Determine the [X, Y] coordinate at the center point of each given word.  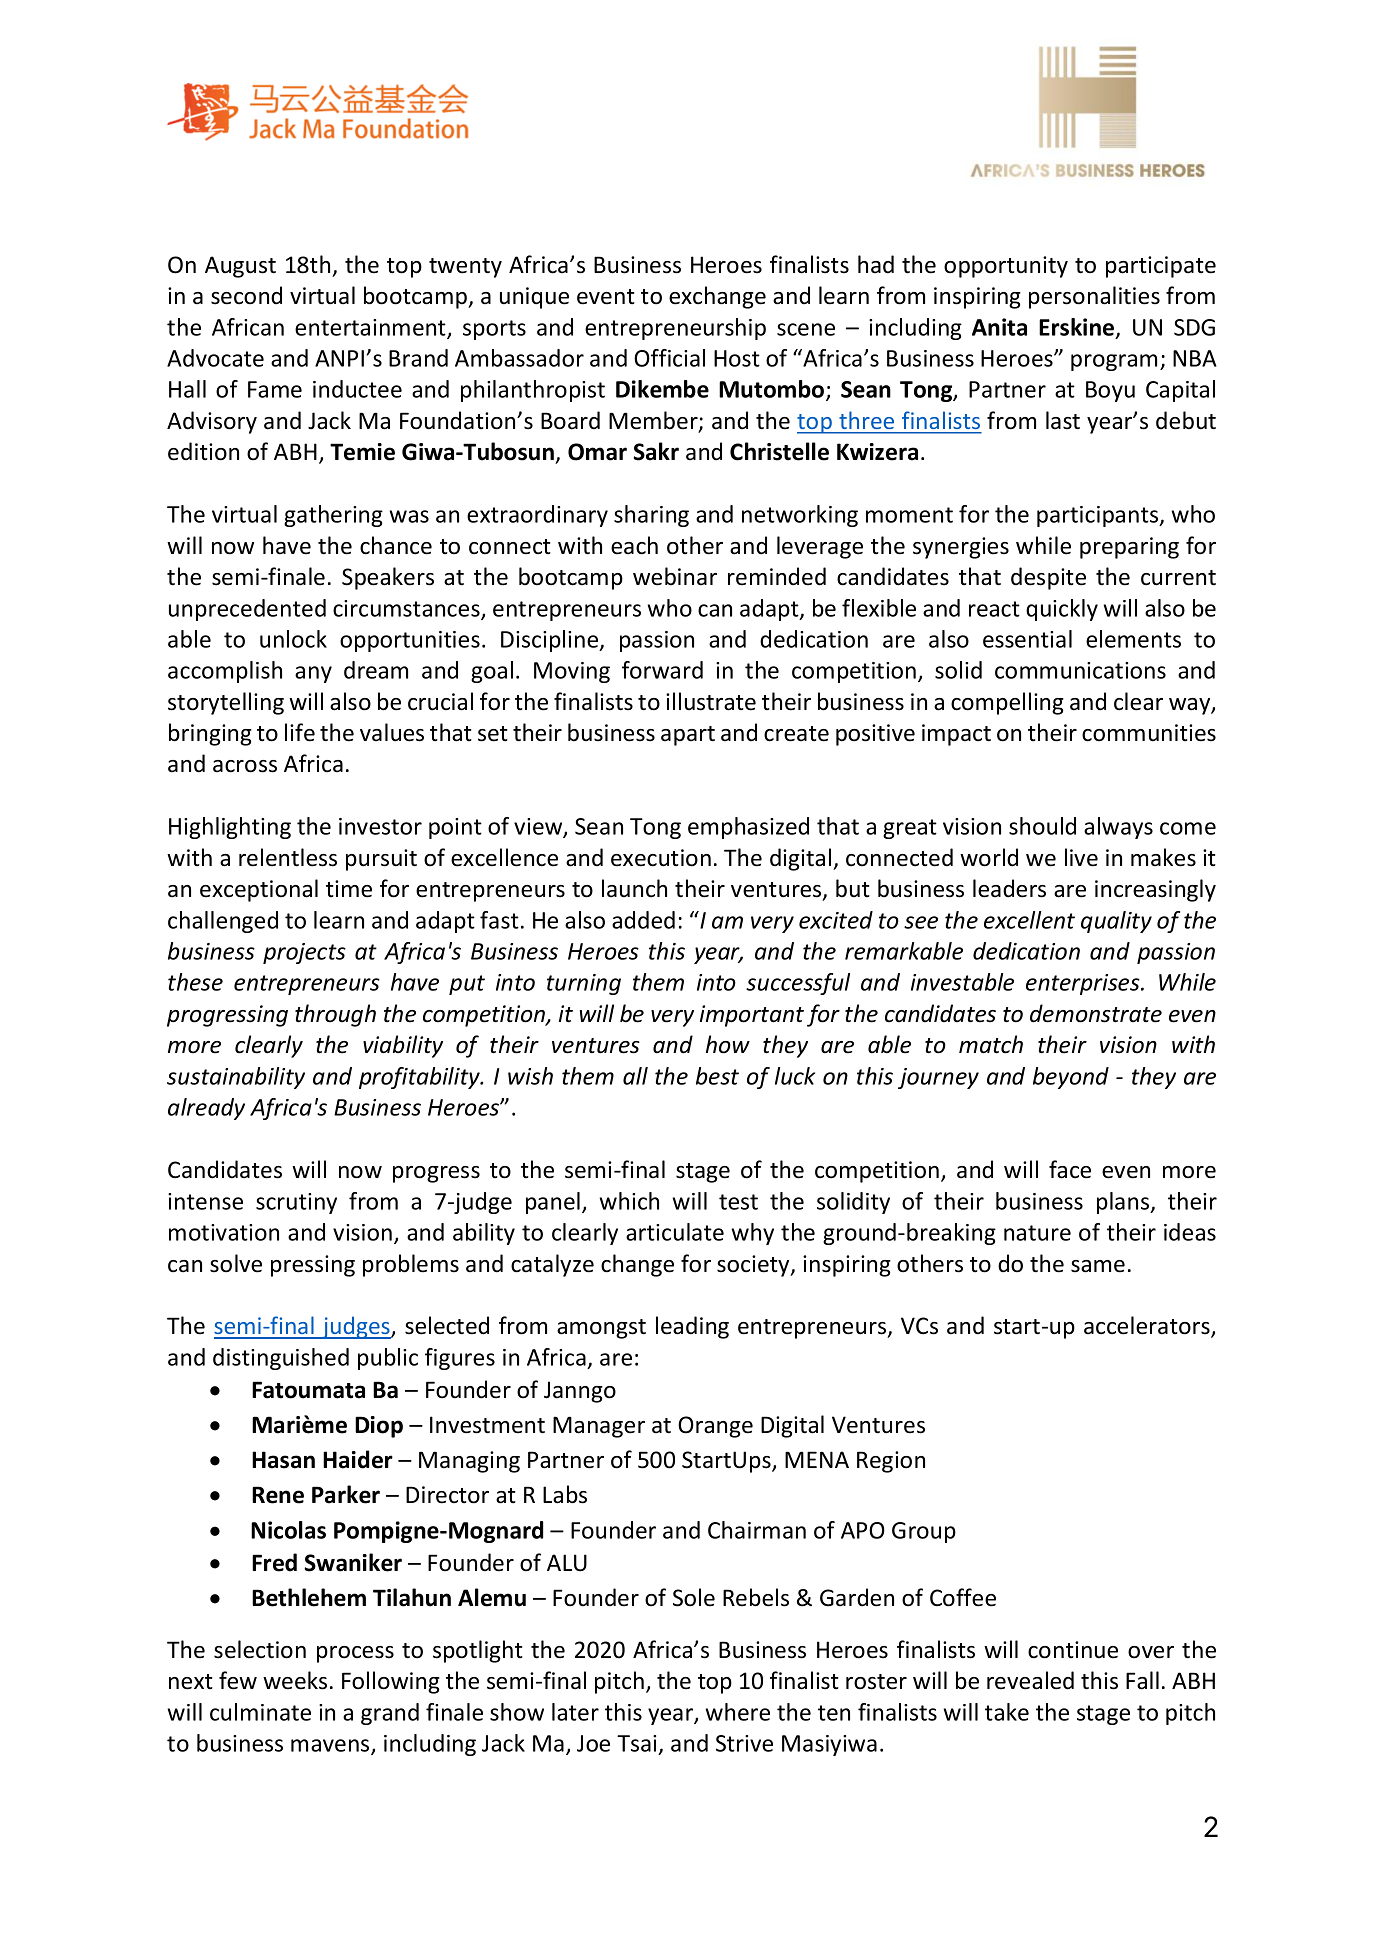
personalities [1094, 297]
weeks [295, 1680]
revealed [1030, 1680]
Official [669, 358]
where [737, 1712]
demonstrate [1096, 1013]
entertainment [371, 328]
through [335, 1015]
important [752, 1016]
